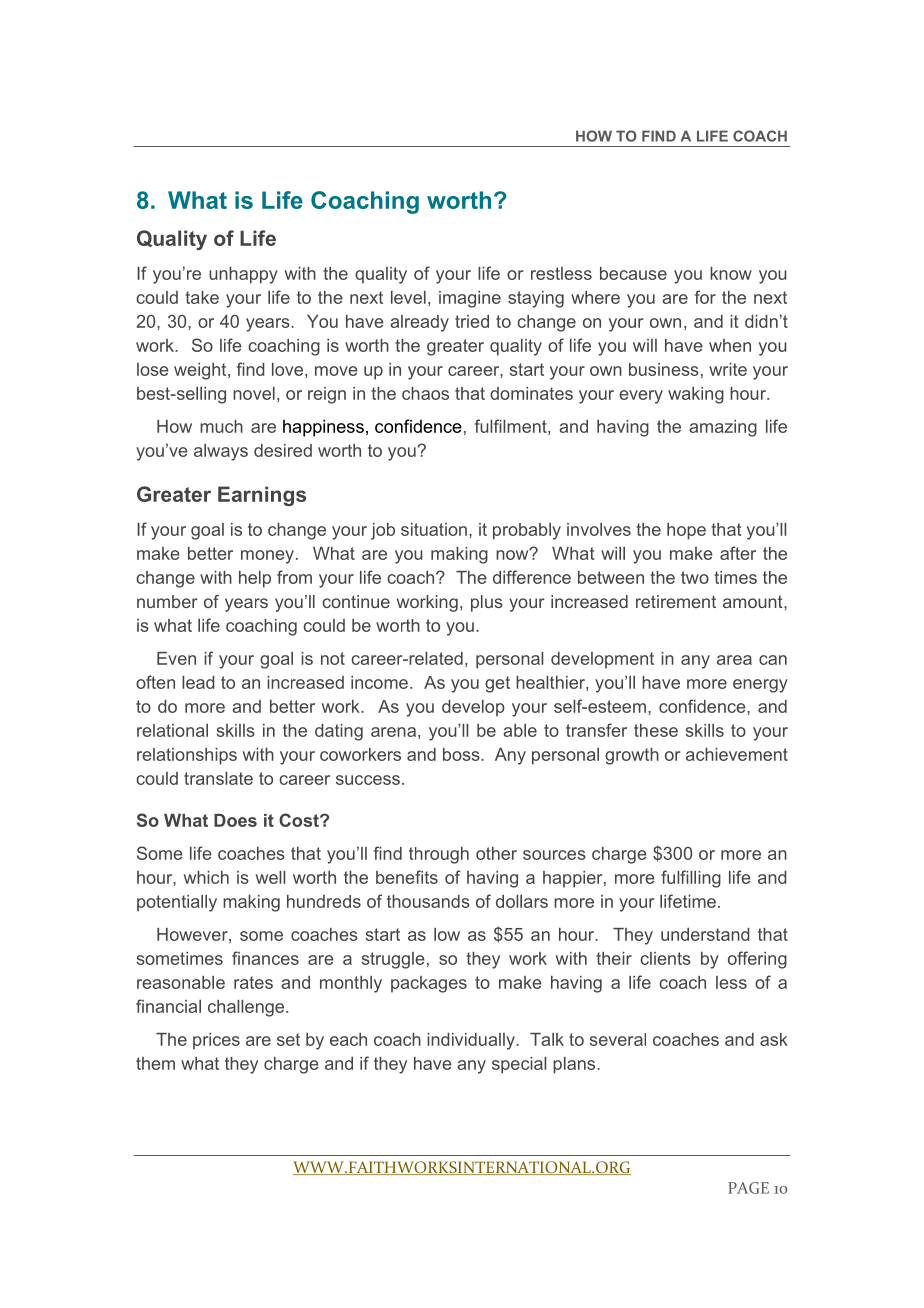  What do you see at coordinates (705, 297) in the screenshot?
I see `for` at bounding box center [705, 297].
